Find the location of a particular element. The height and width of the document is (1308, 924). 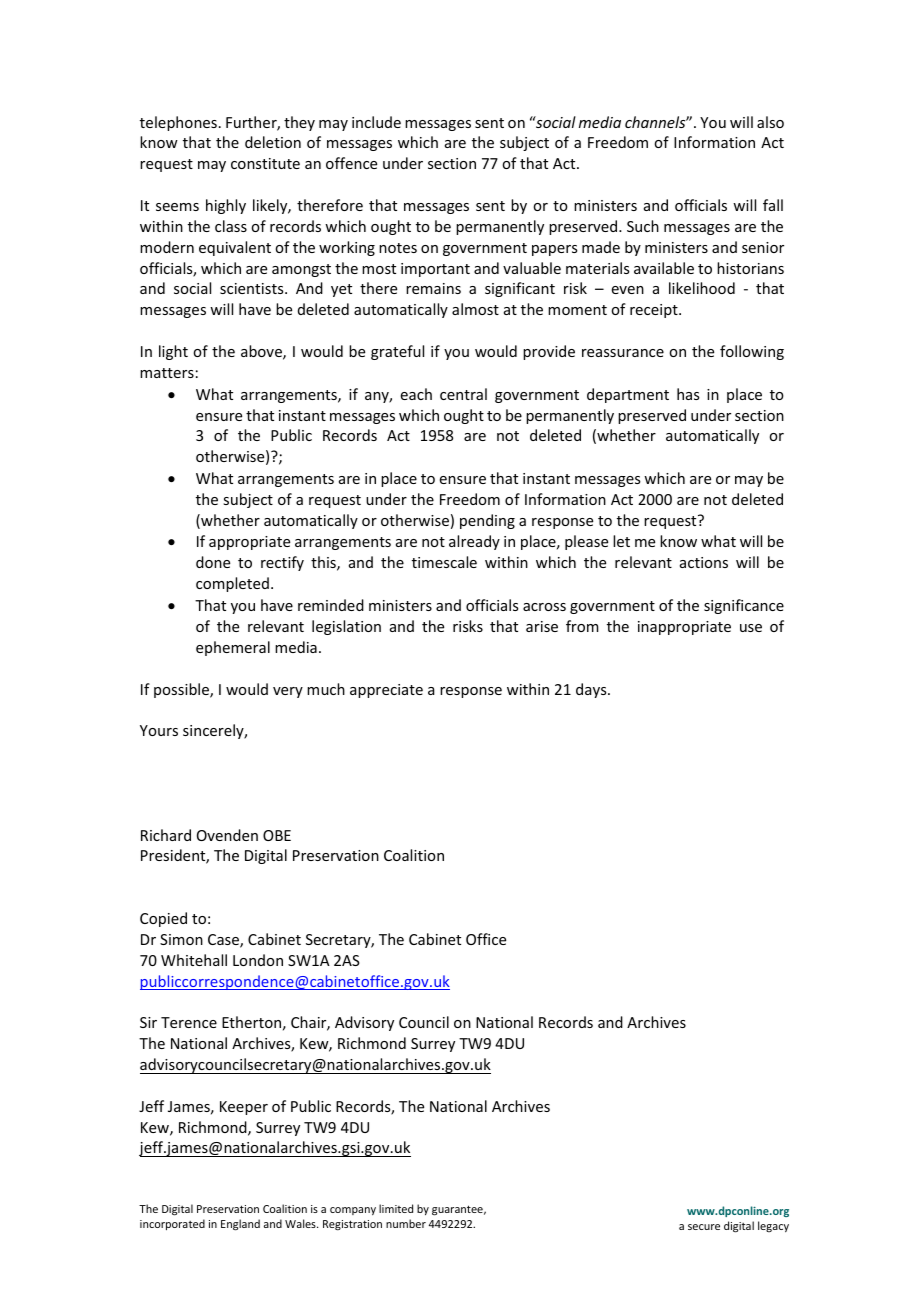

Whitehall is located at coordinates (194, 960).
